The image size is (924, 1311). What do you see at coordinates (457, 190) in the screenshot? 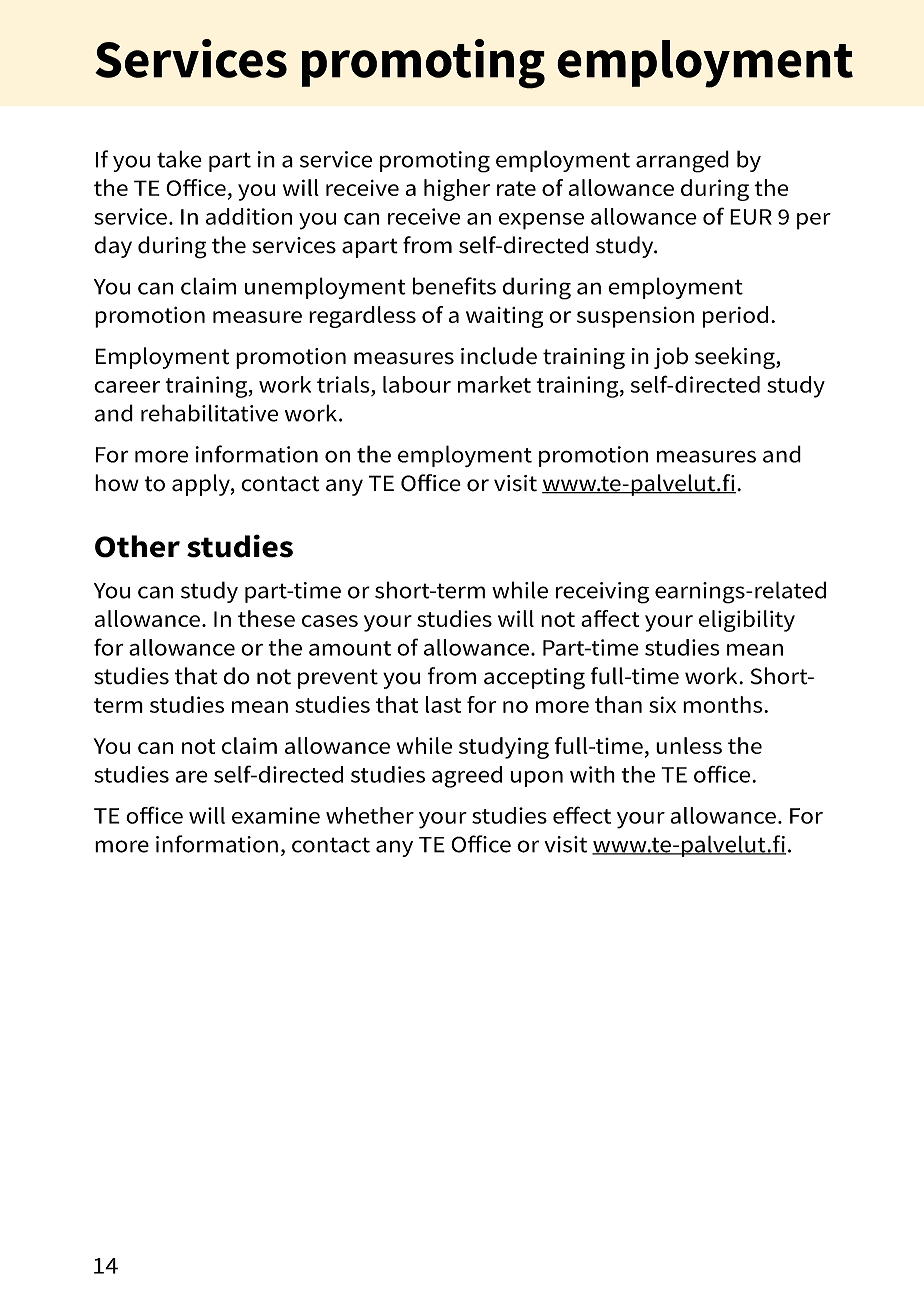
I see `higher` at bounding box center [457, 190].
